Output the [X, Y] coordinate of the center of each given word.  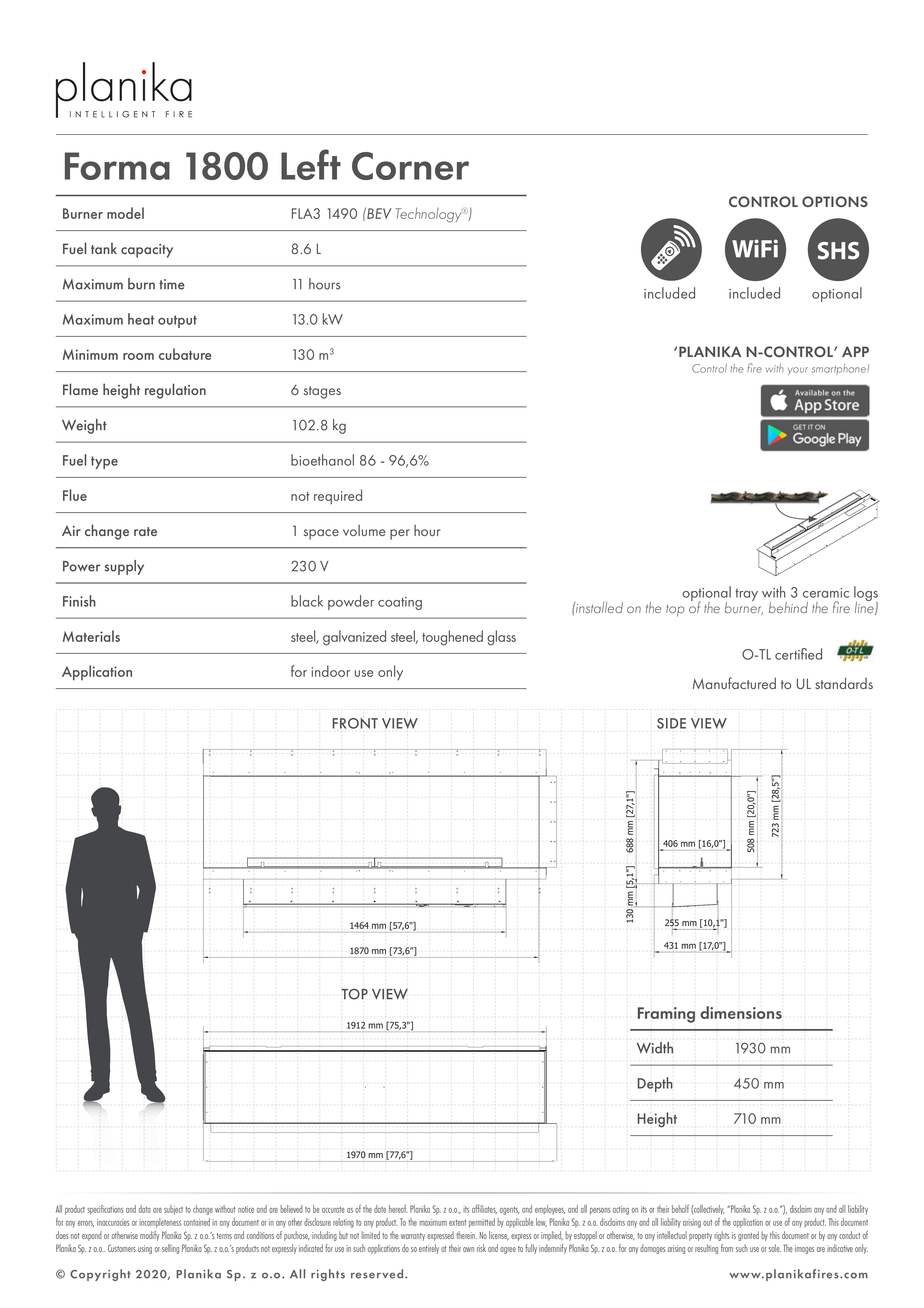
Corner [410, 166]
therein [466, 1235]
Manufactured [734, 683]
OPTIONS [835, 201]
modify [149, 1236]
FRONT [355, 723]
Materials [91, 636]
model [125, 213]
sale [775, 1248]
